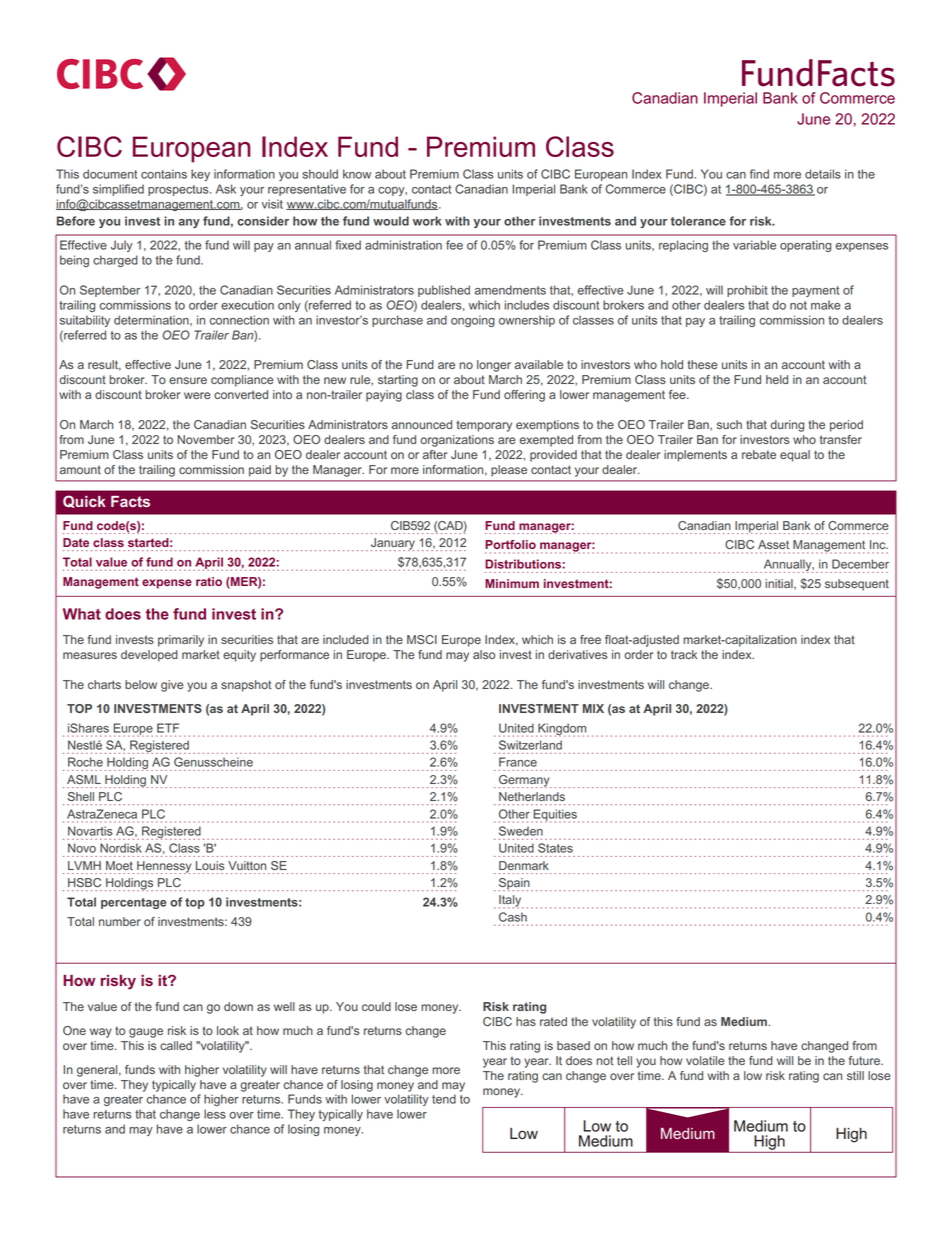 Image resolution: width=952 pixels, height=1233 pixels. What do you see at coordinates (179, 190) in the screenshot?
I see `prospectus` at bounding box center [179, 190].
